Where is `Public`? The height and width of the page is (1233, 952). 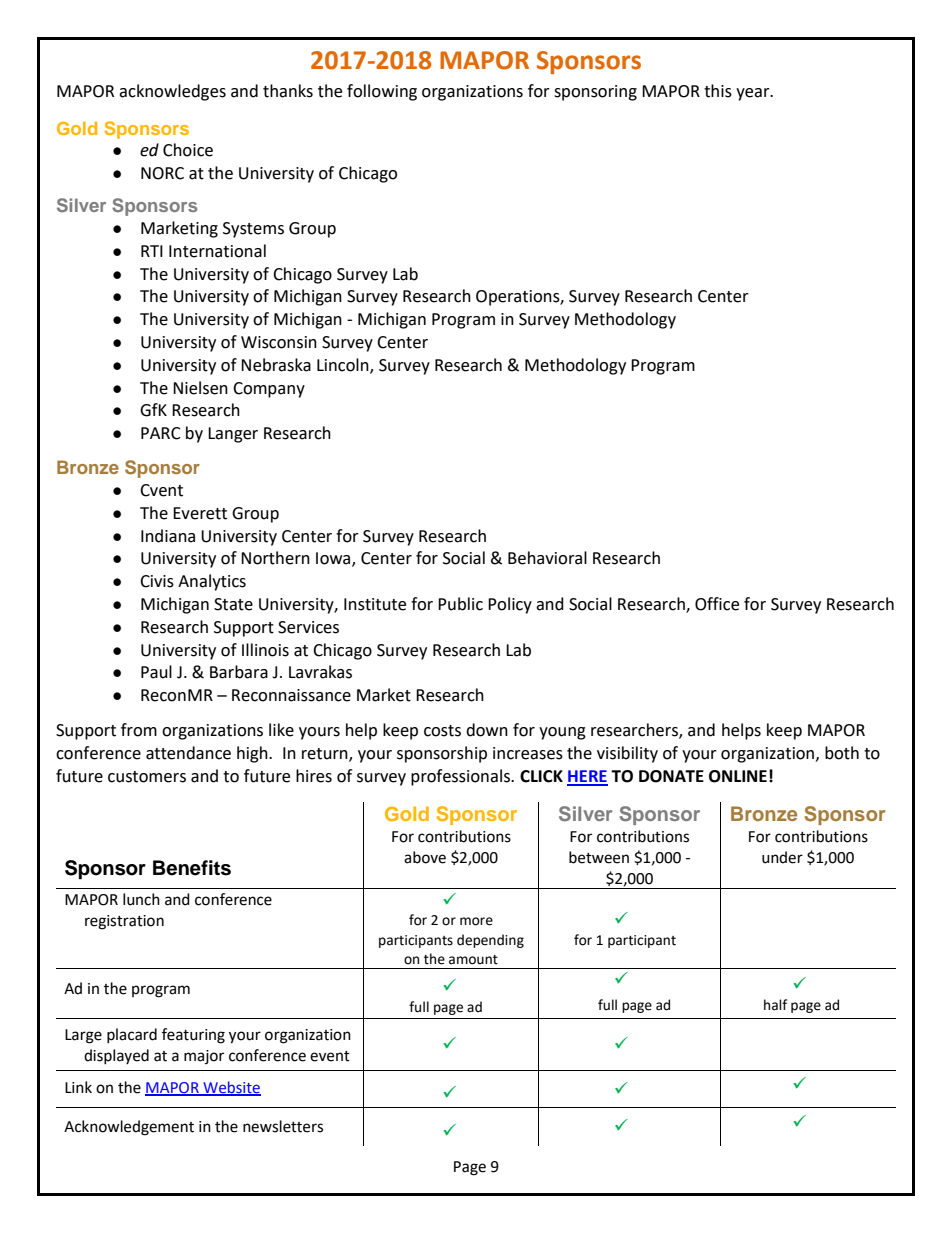
Public is located at coordinates (460, 604).
